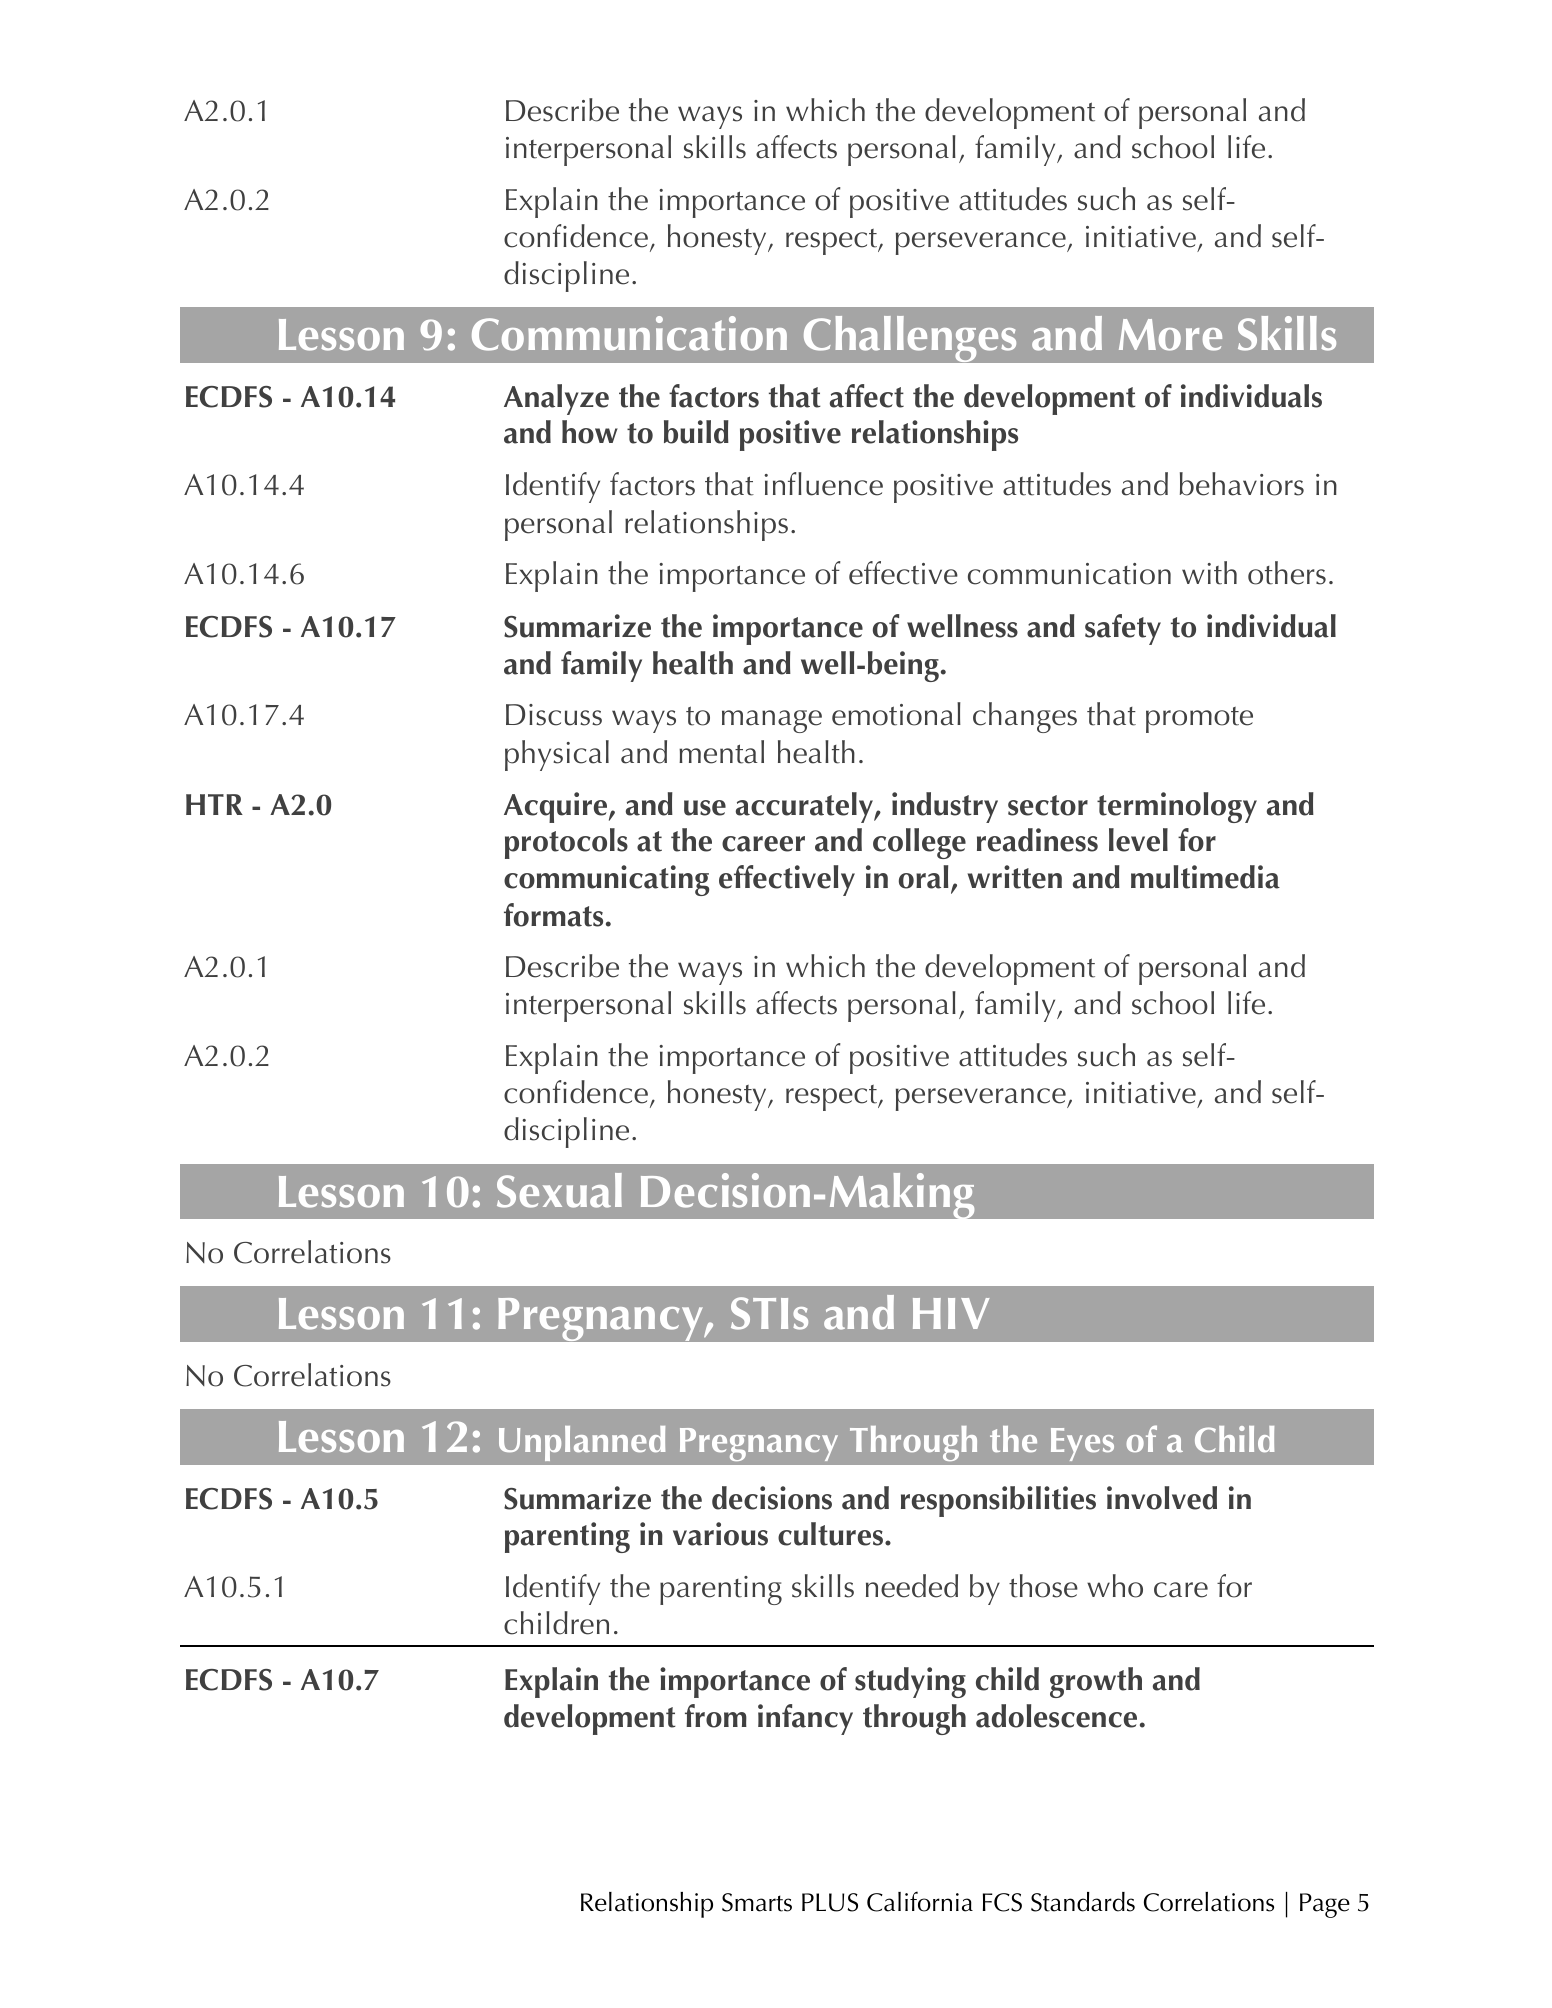 This screenshot has width=1552, height=2008. I want to click on Standards, so click(1083, 1902).
